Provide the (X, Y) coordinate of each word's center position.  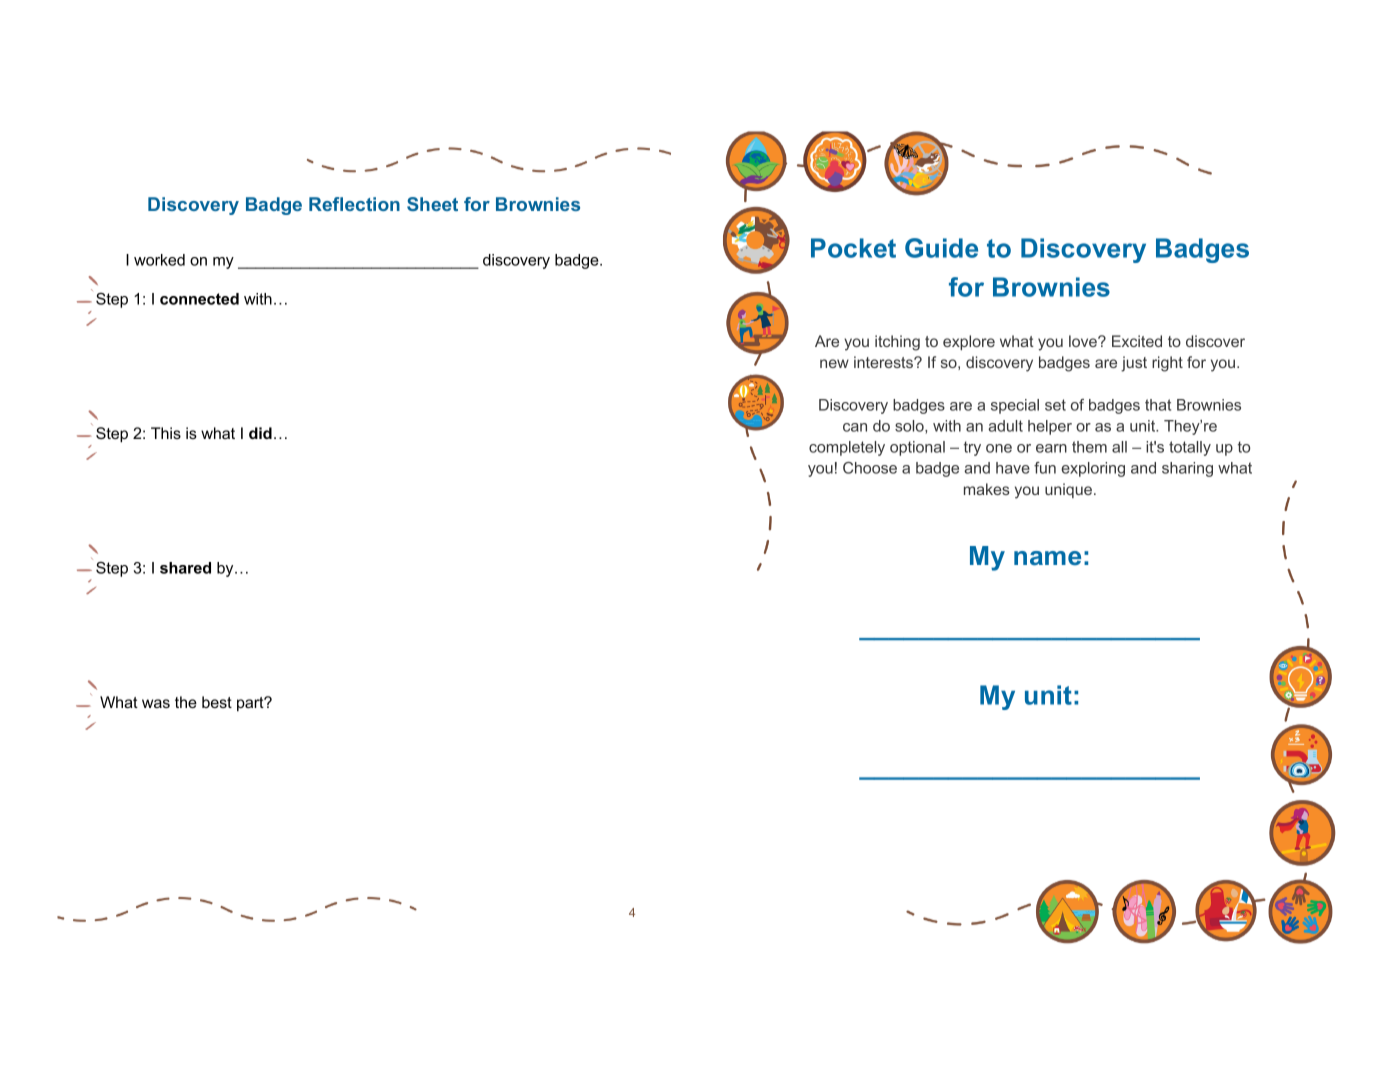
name (1047, 558)
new (834, 363)
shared (185, 568)
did (260, 433)
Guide (941, 248)
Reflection (354, 204)
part (251, 704)
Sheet (432, 204)
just (1134, 364)
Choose (870, 468)
